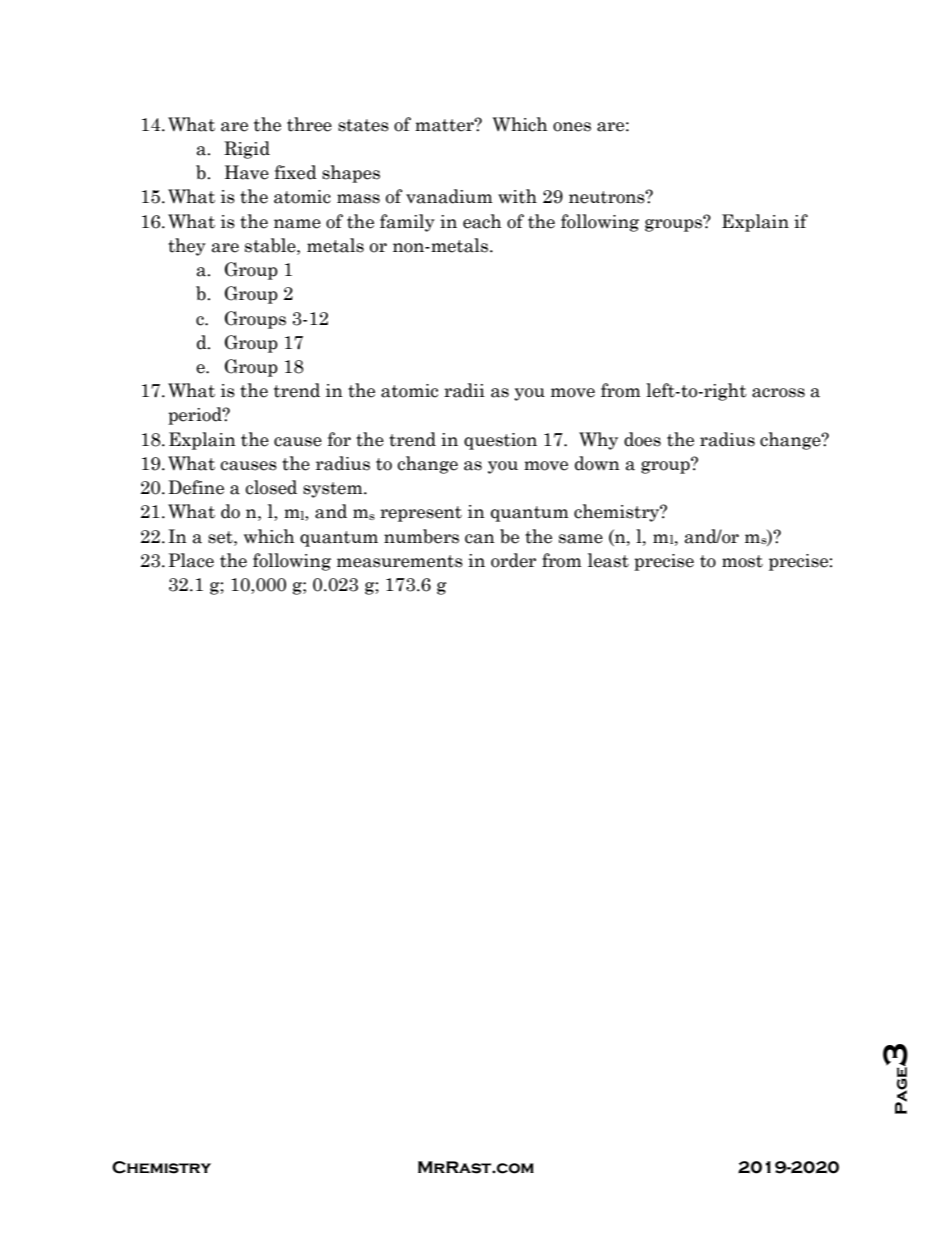  I want to click on each, so click(482, 221).
